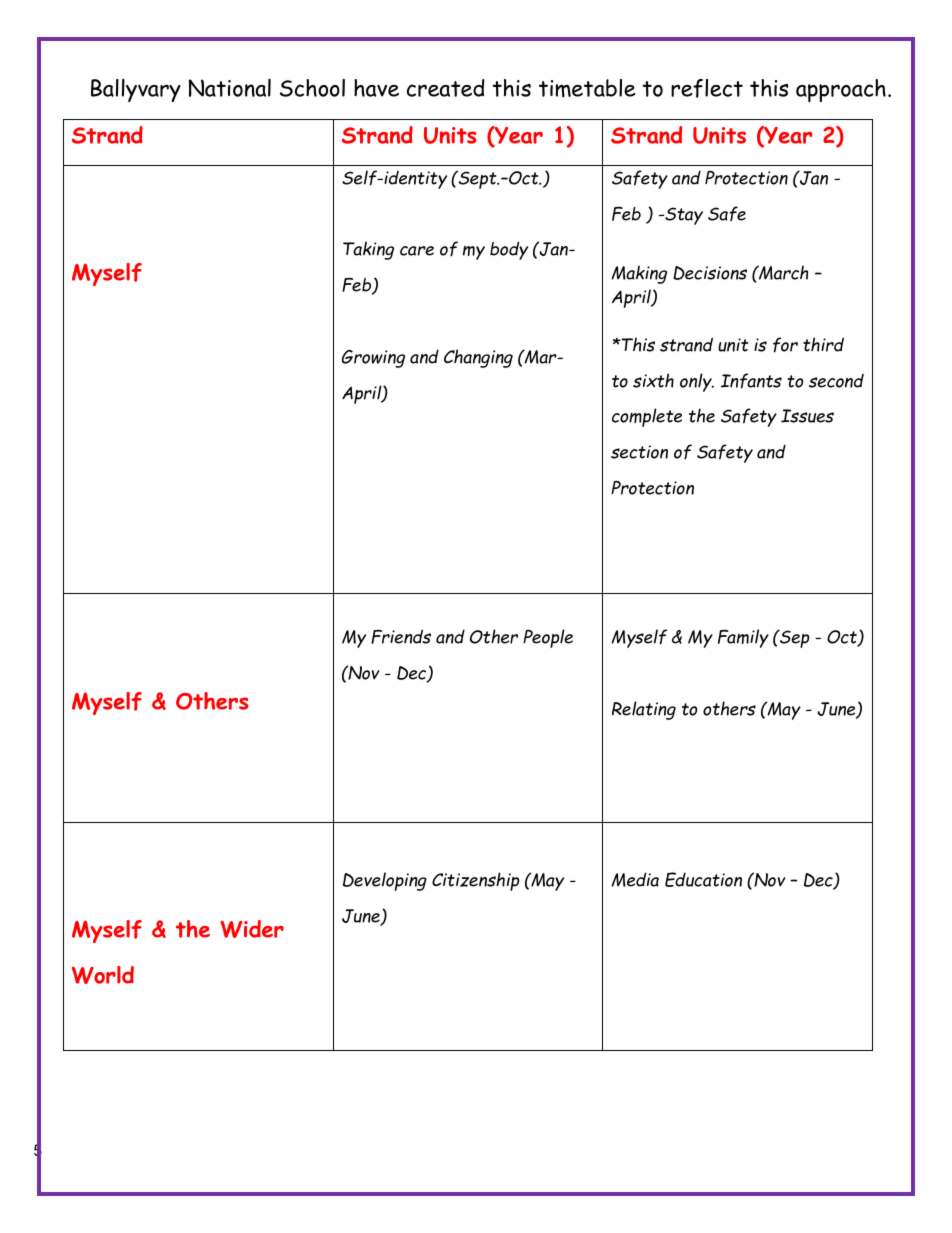  Describe the element at coordinates (475, 881) in the page. I see `Citizenship` at that location.
